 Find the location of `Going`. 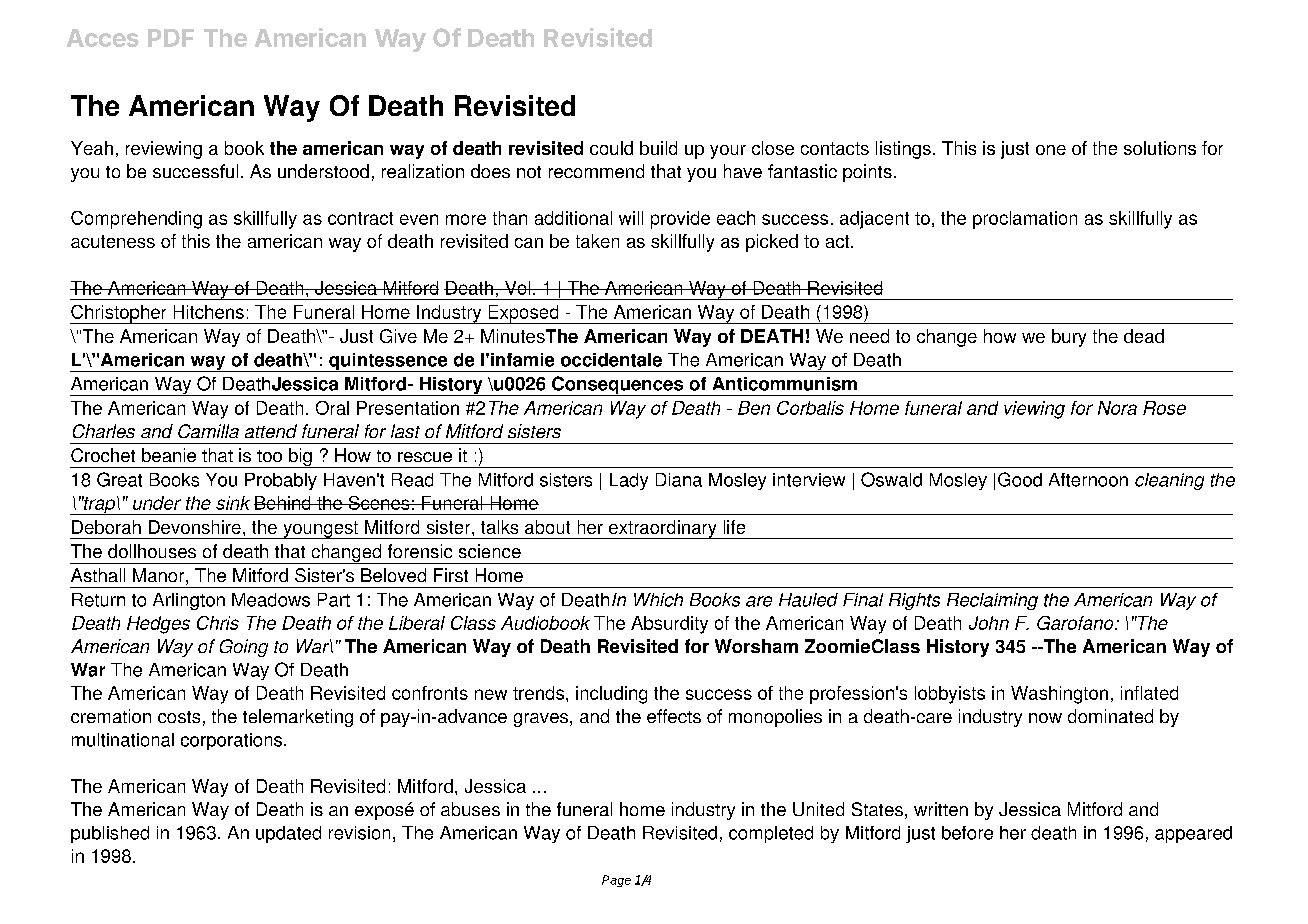

Going is located at coordinates (244, 648).
